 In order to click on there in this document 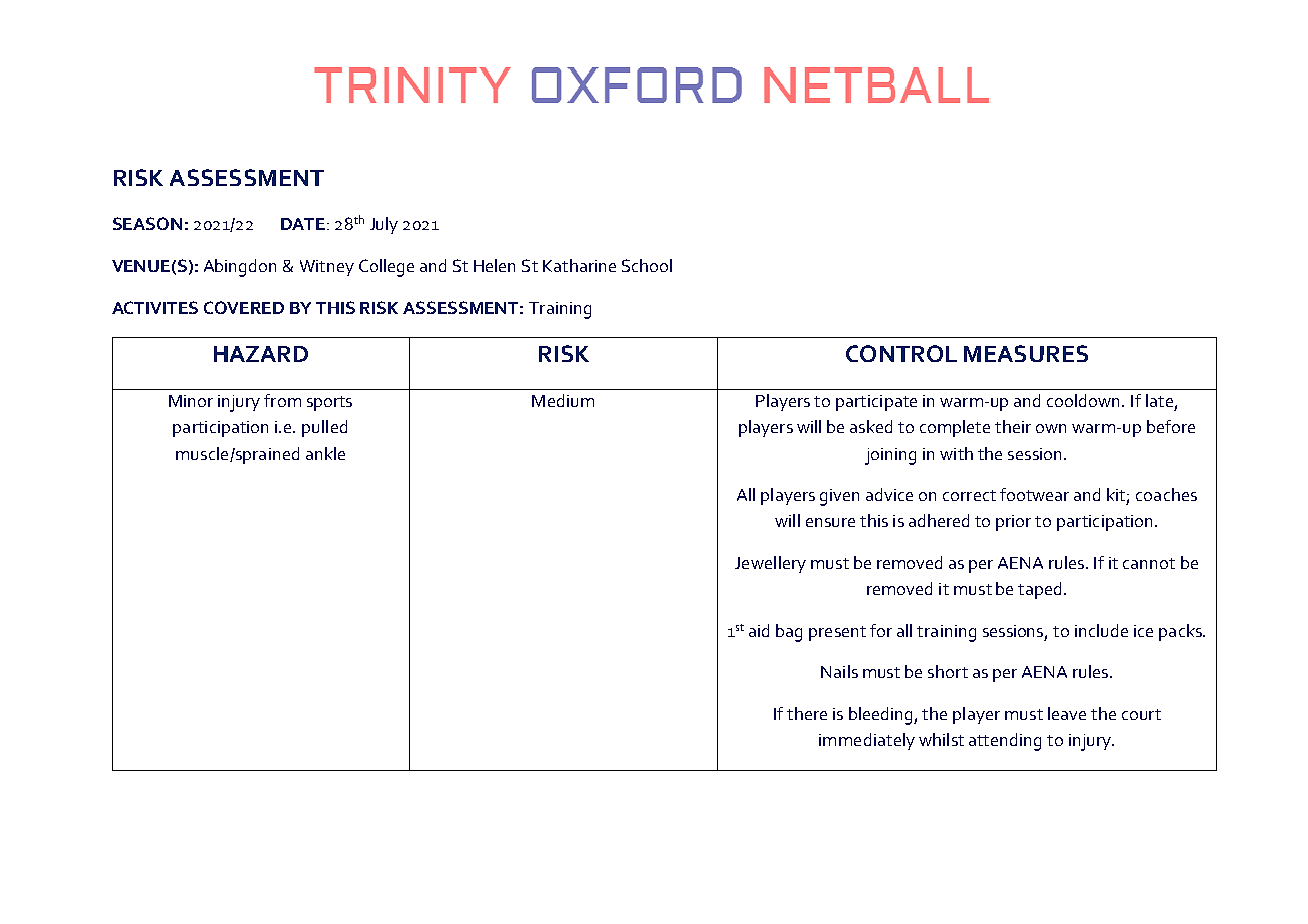, I will do `click(807, 713)`.
